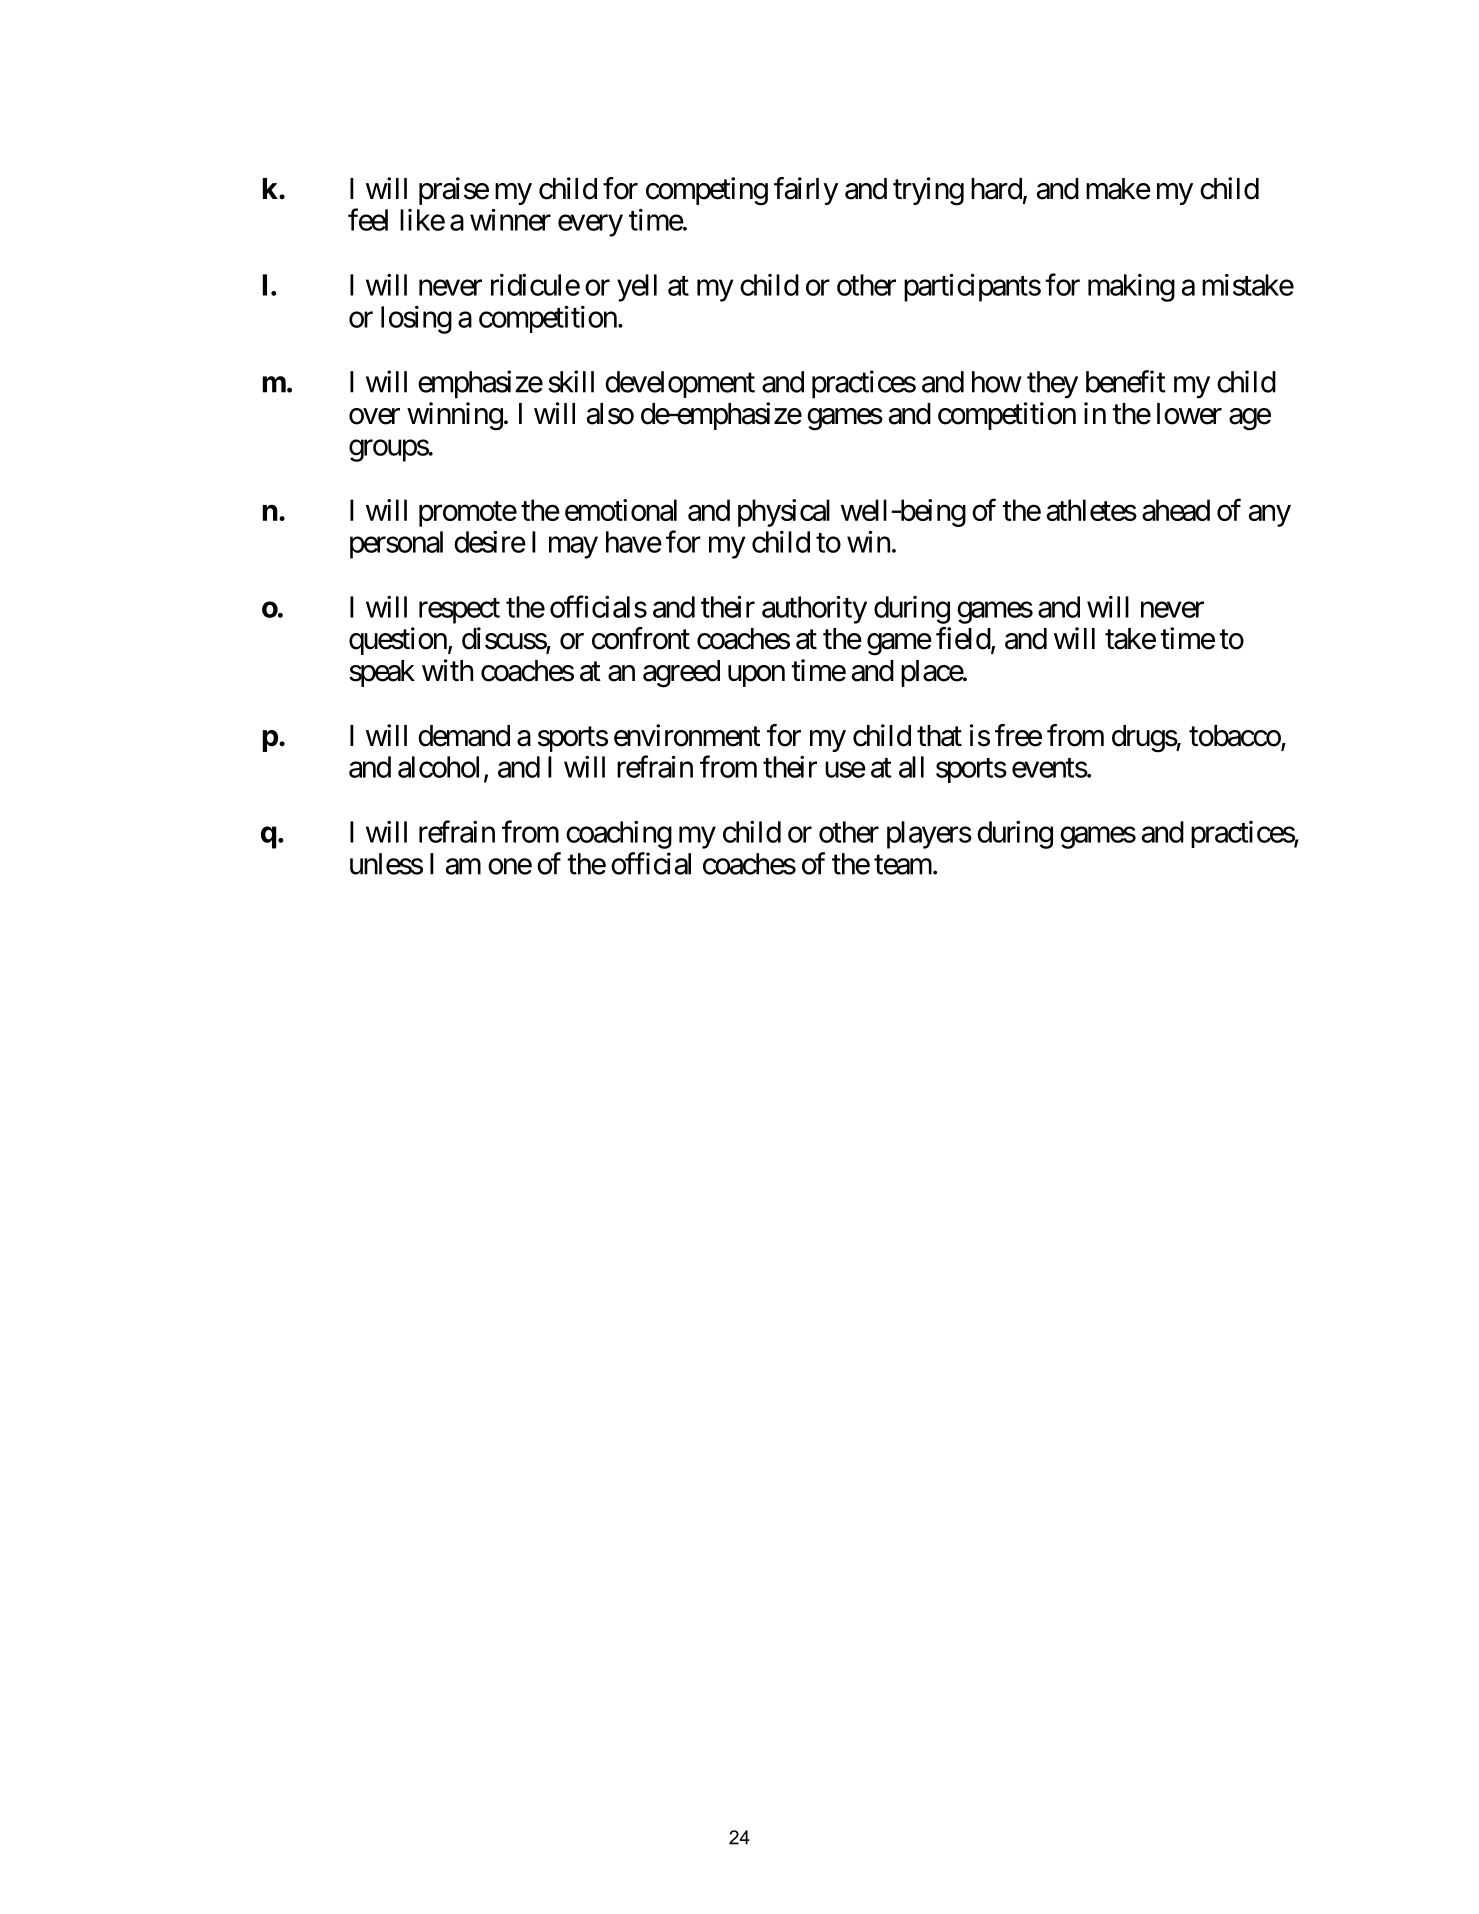  What do you see at coordinates (510, 219) in the page?
I see `winner` at bounding box center [510, 219].
